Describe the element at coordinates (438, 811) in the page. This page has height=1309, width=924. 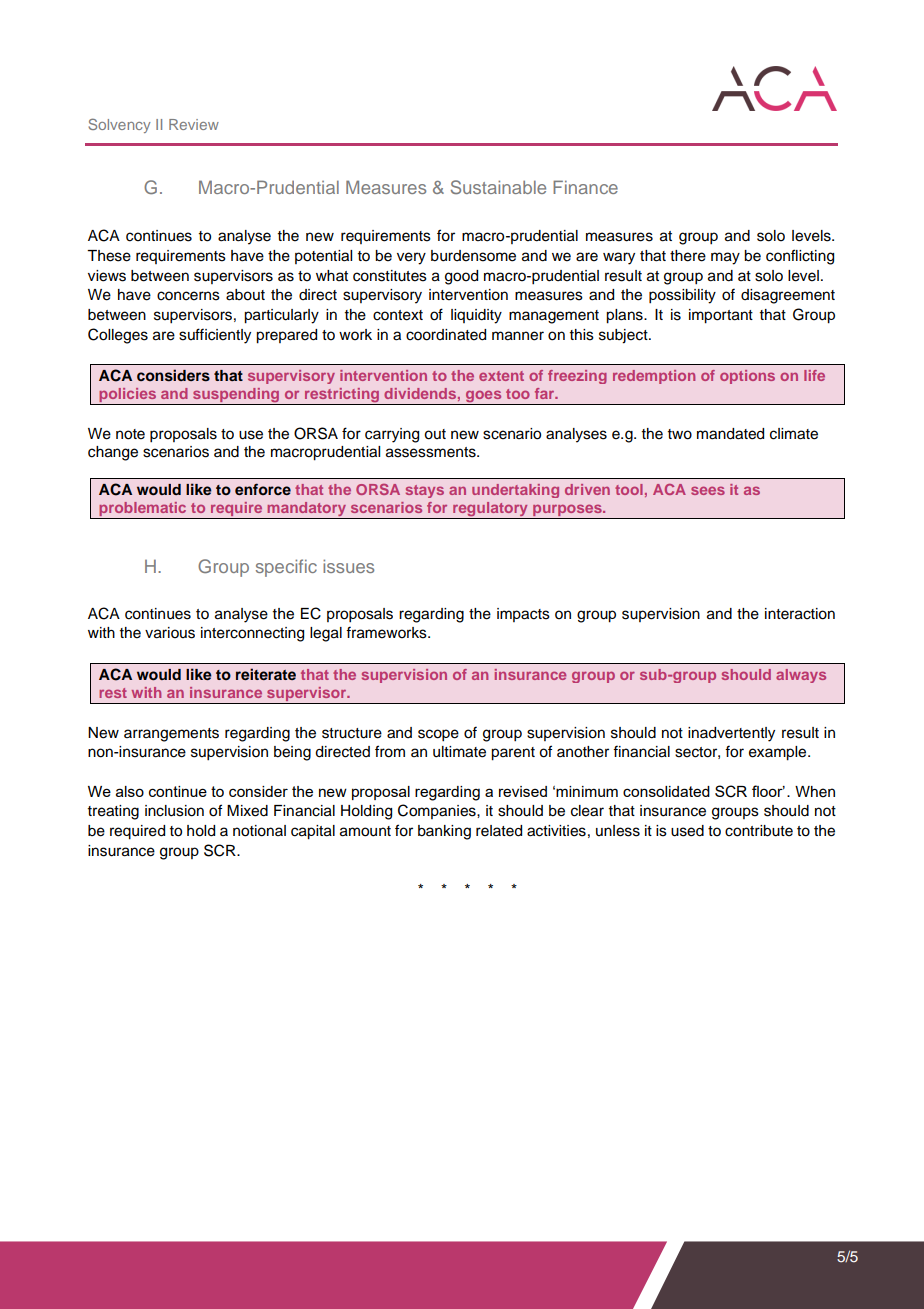
I see `Companies` at that location.
